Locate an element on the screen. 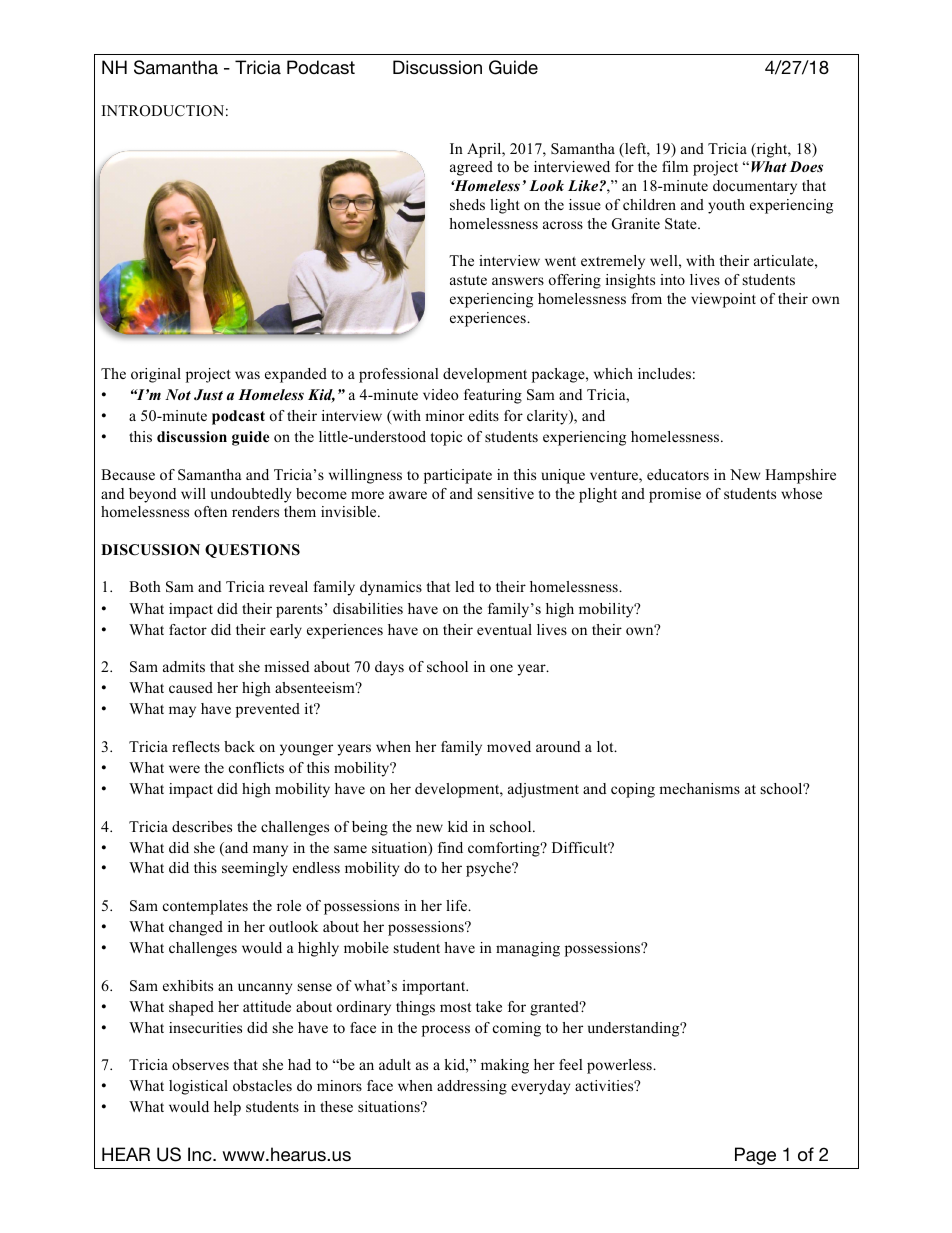 The image size is (952, 1233). often is located at coordinates (210, 511).
